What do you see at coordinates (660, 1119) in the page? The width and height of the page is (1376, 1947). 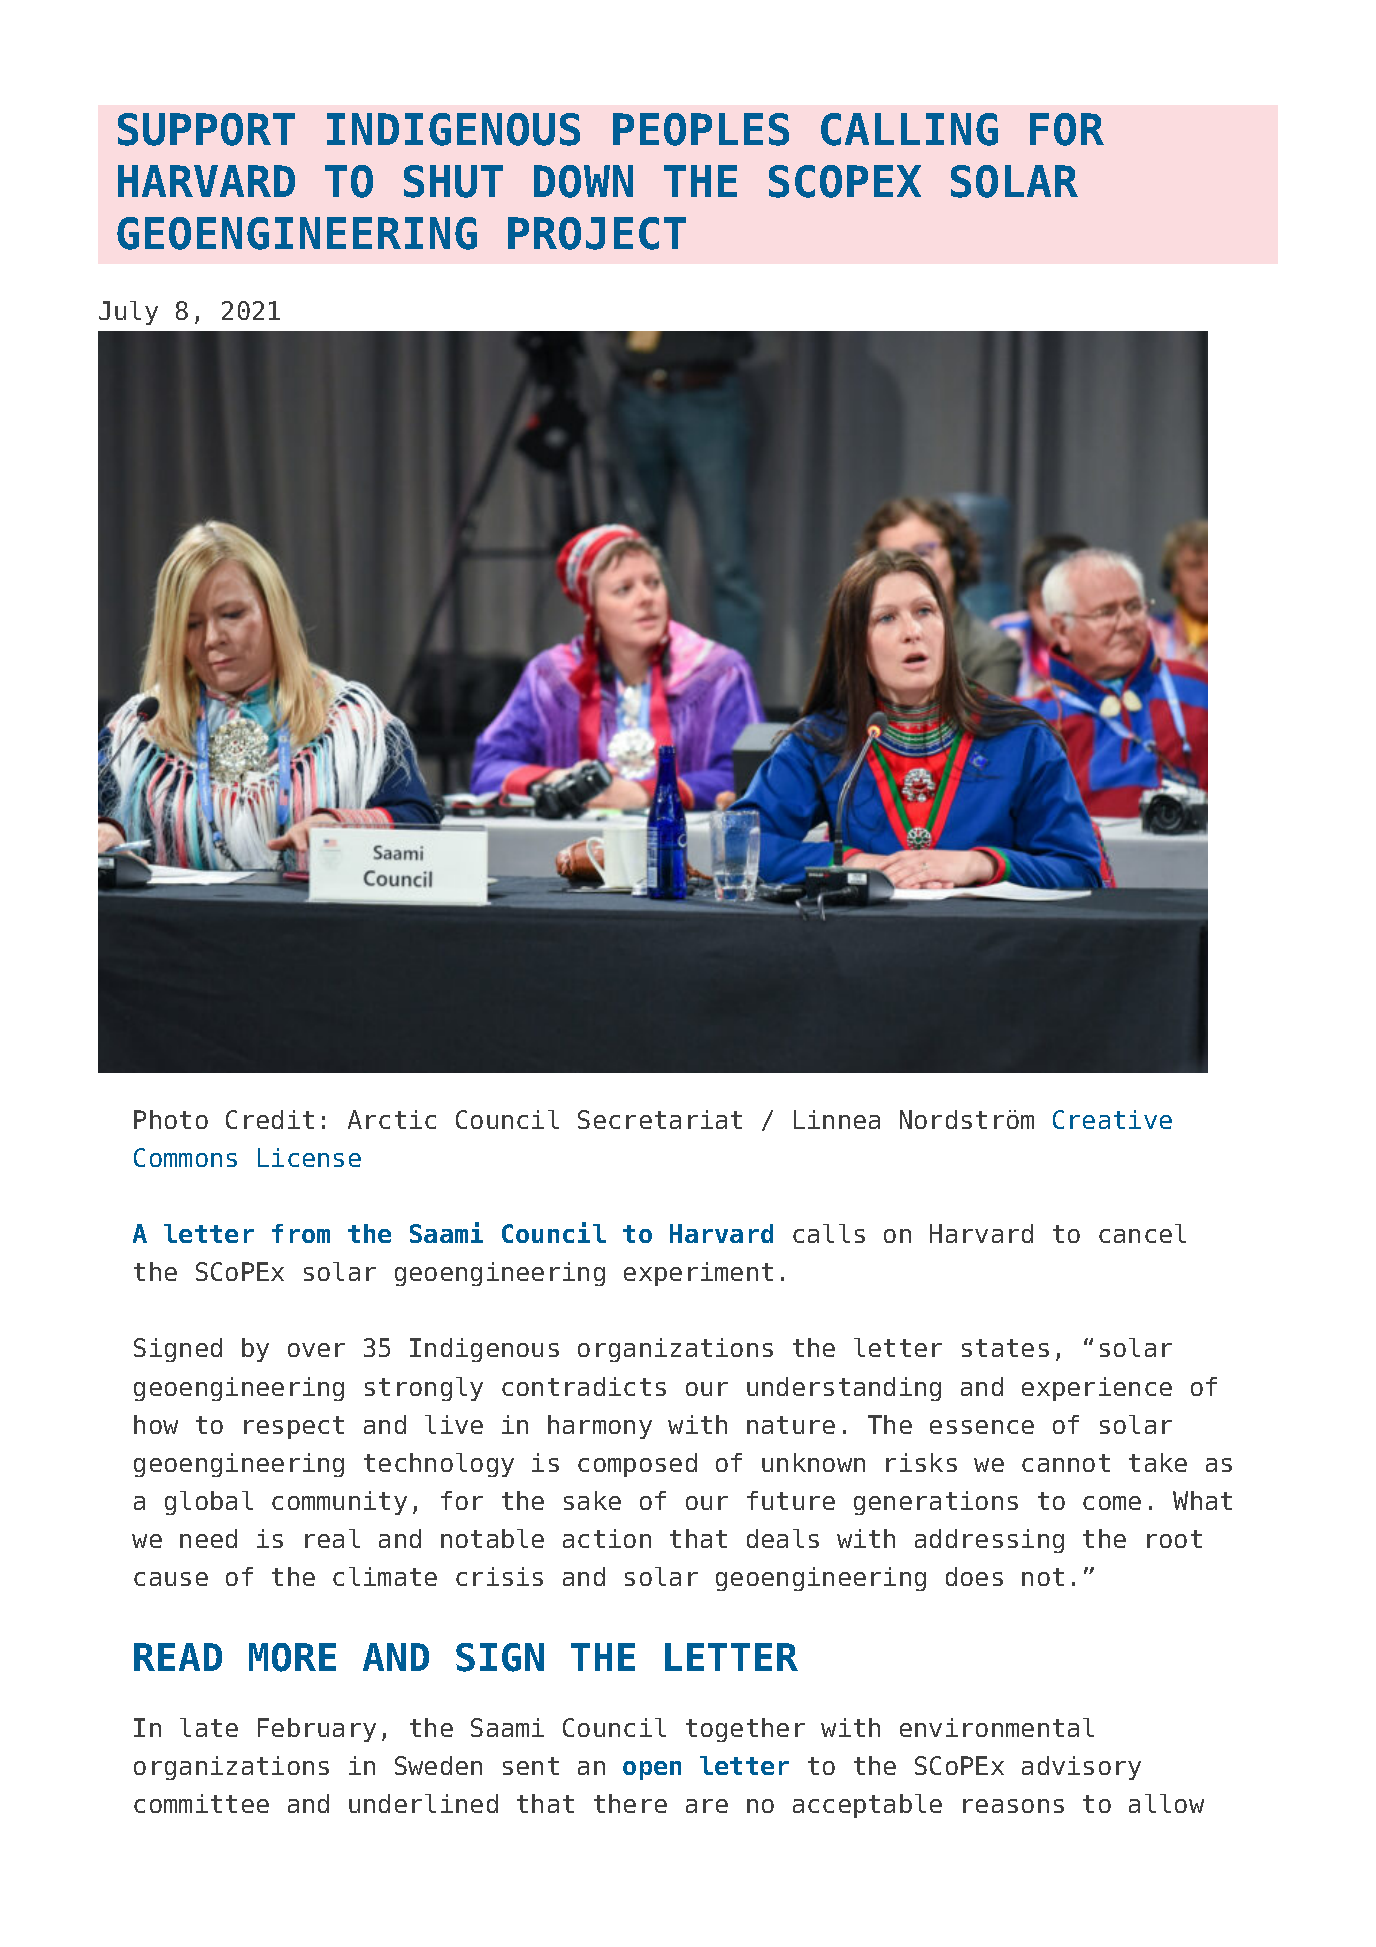 I see `Secretariat` at bounding box center [660, 1119].
